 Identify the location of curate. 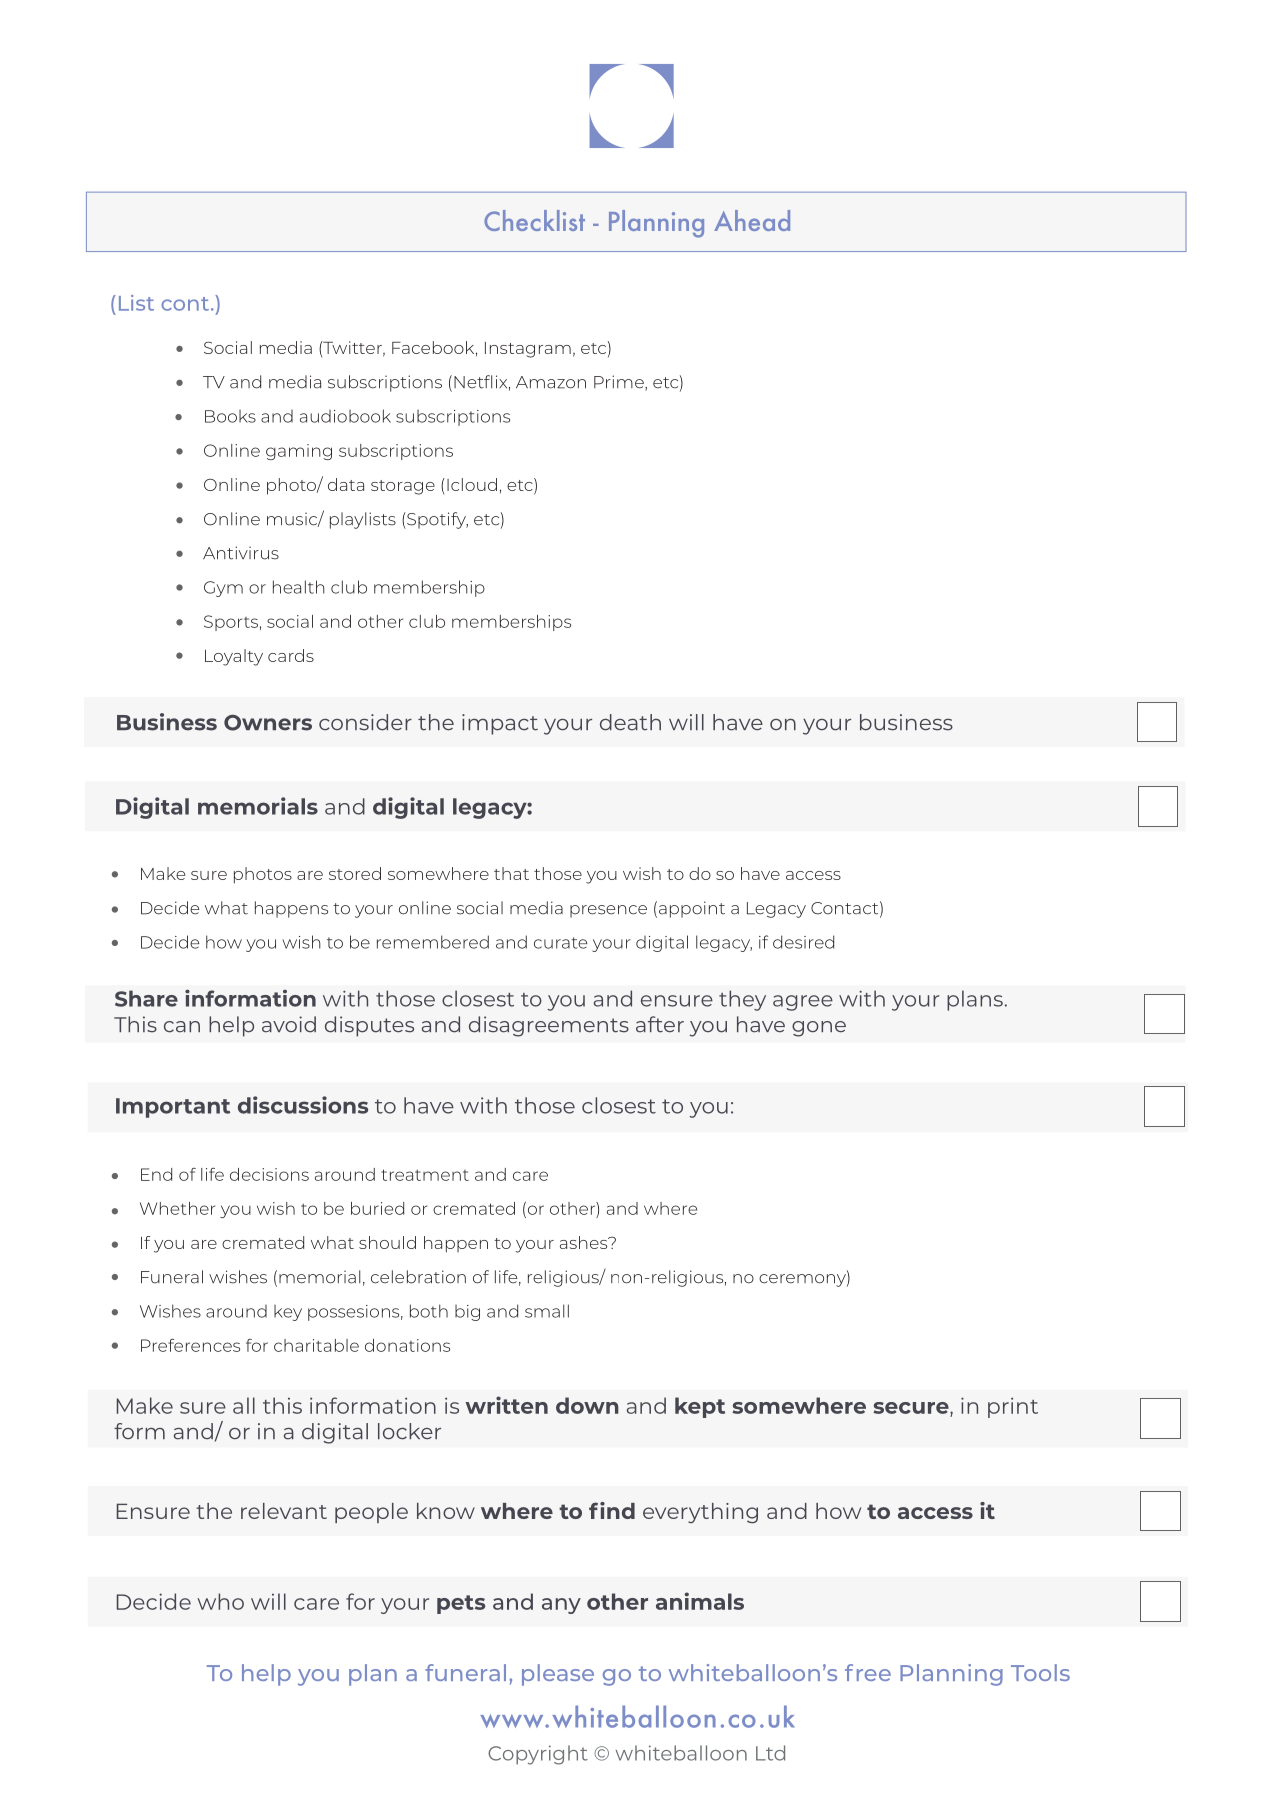
(561, 943).
